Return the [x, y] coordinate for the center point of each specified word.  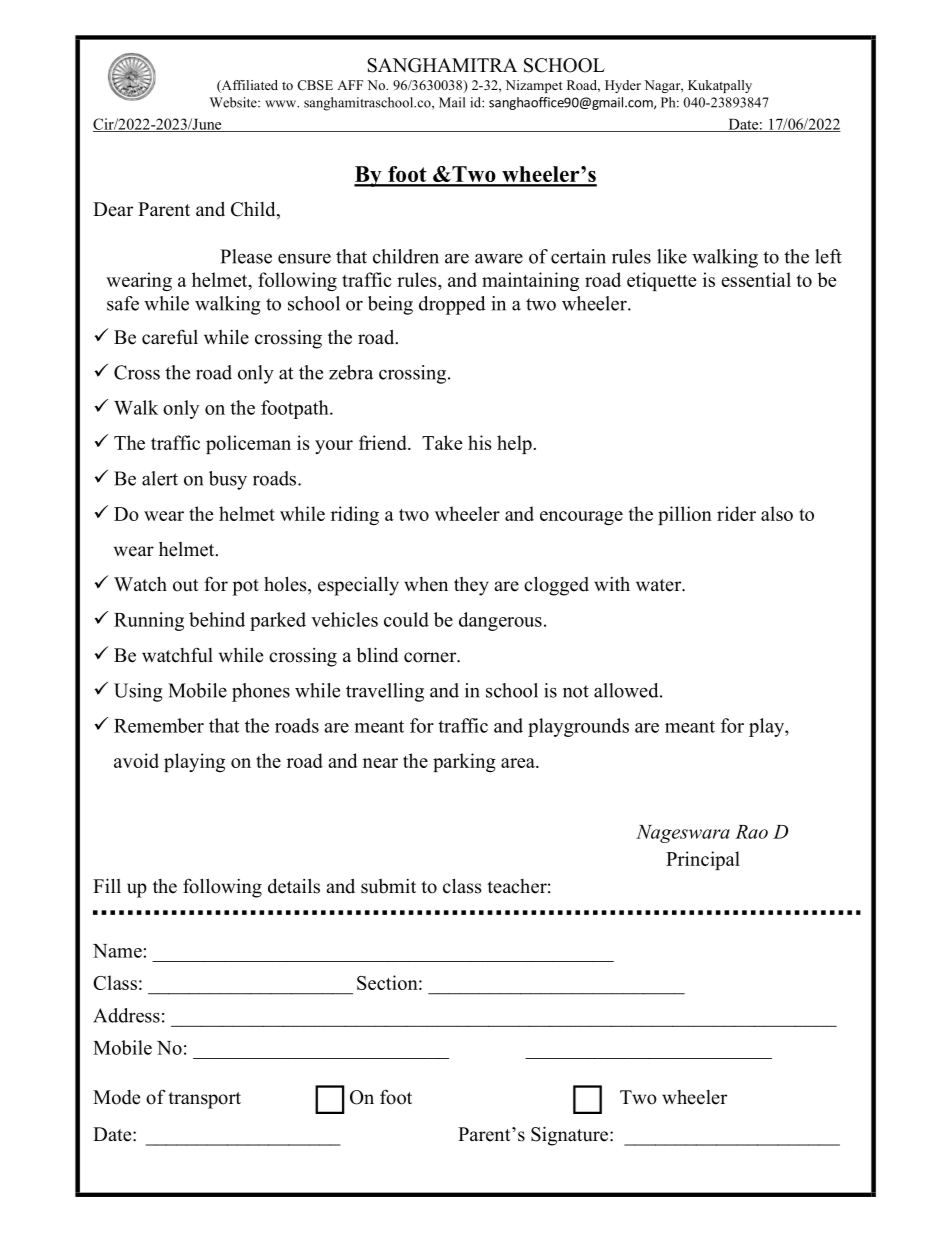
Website [234, 102]
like [672, 256]
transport [204, 1100]
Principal [703, 860]
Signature [571, 1136]
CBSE [315, 85]
